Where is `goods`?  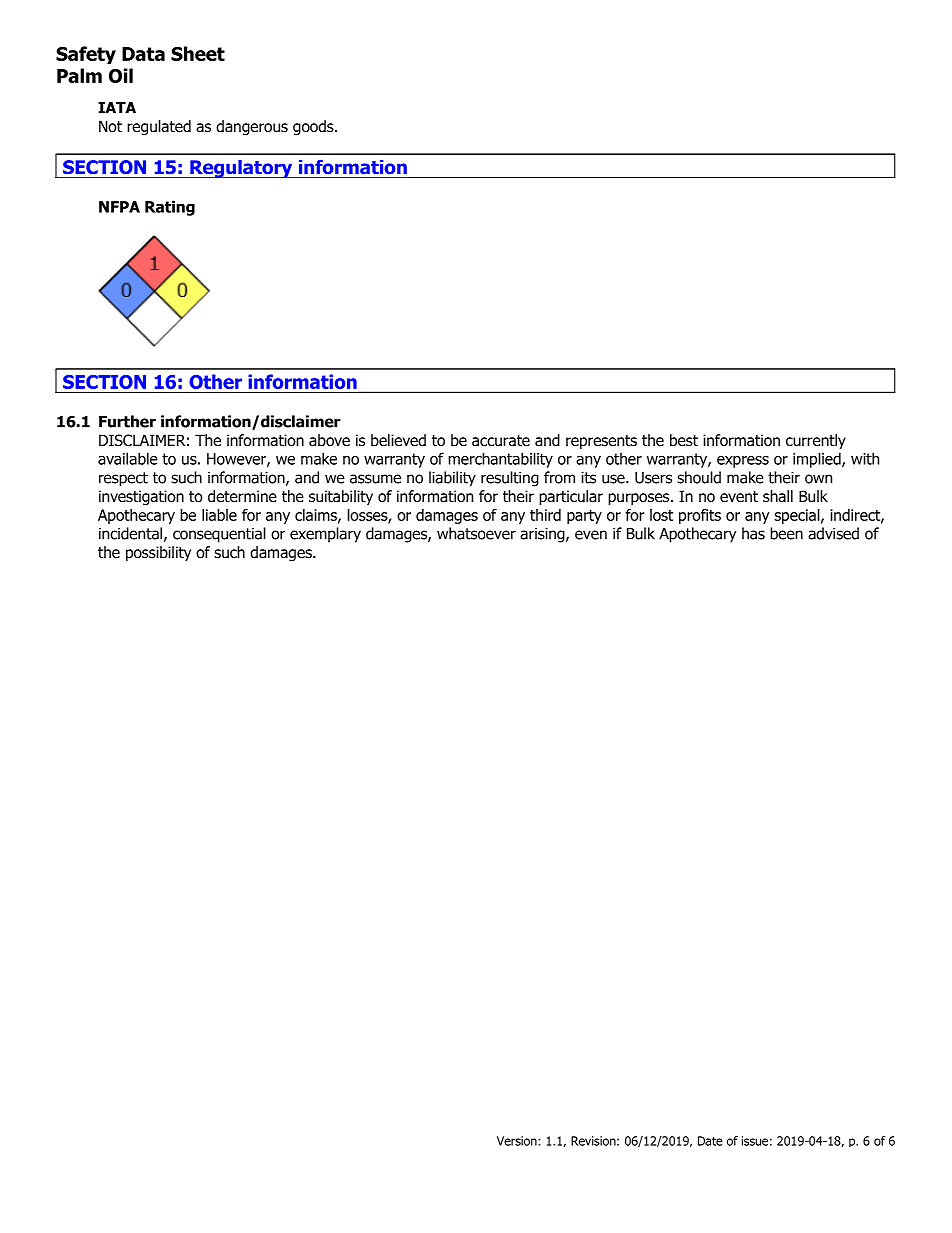
goods is located at coordinates (314, 127).
